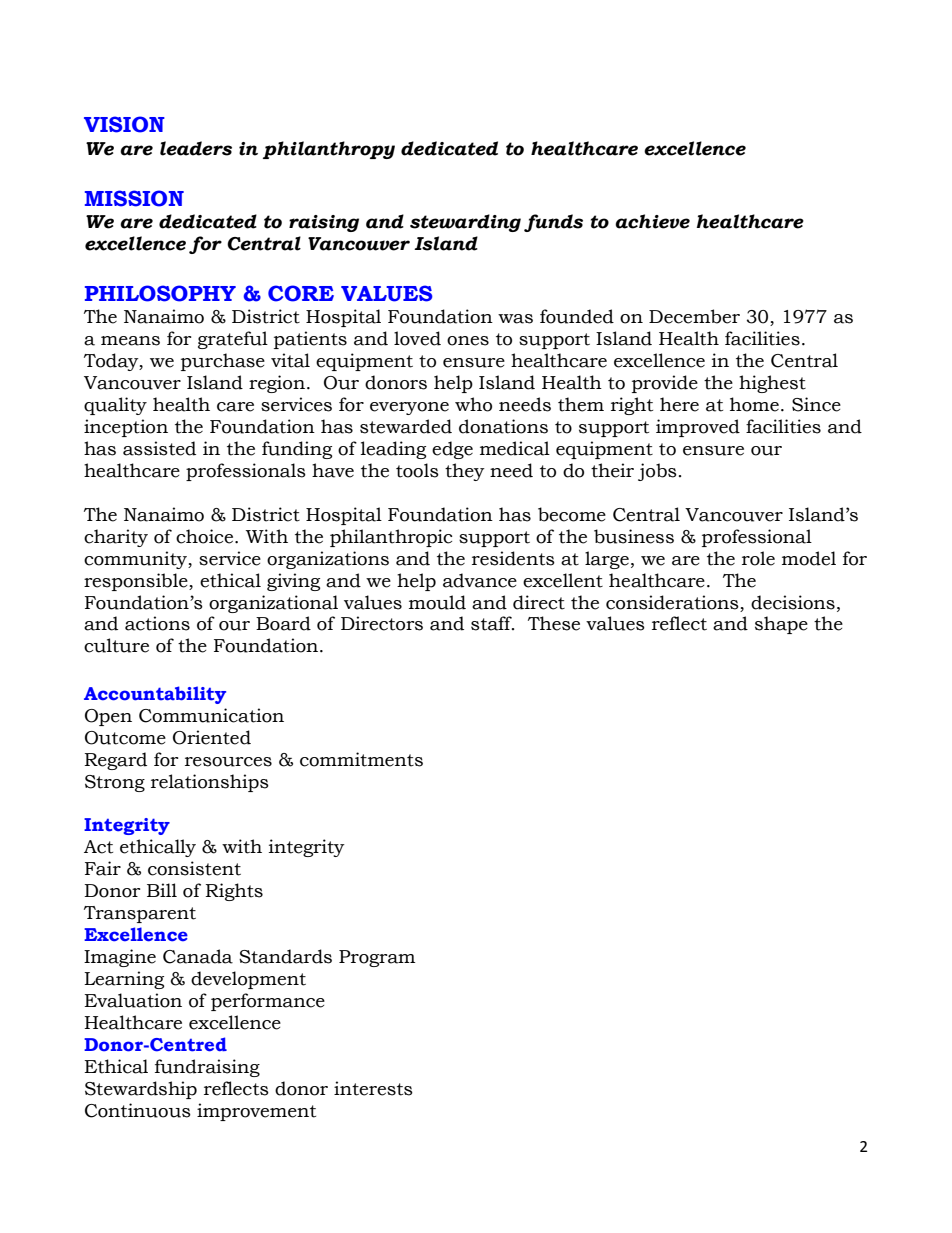 Image resolution: width=952 pixels, height=1233 pixels. Describe the element at coordinates (329, 150) in the image. I see `philanthropy` at that location.
